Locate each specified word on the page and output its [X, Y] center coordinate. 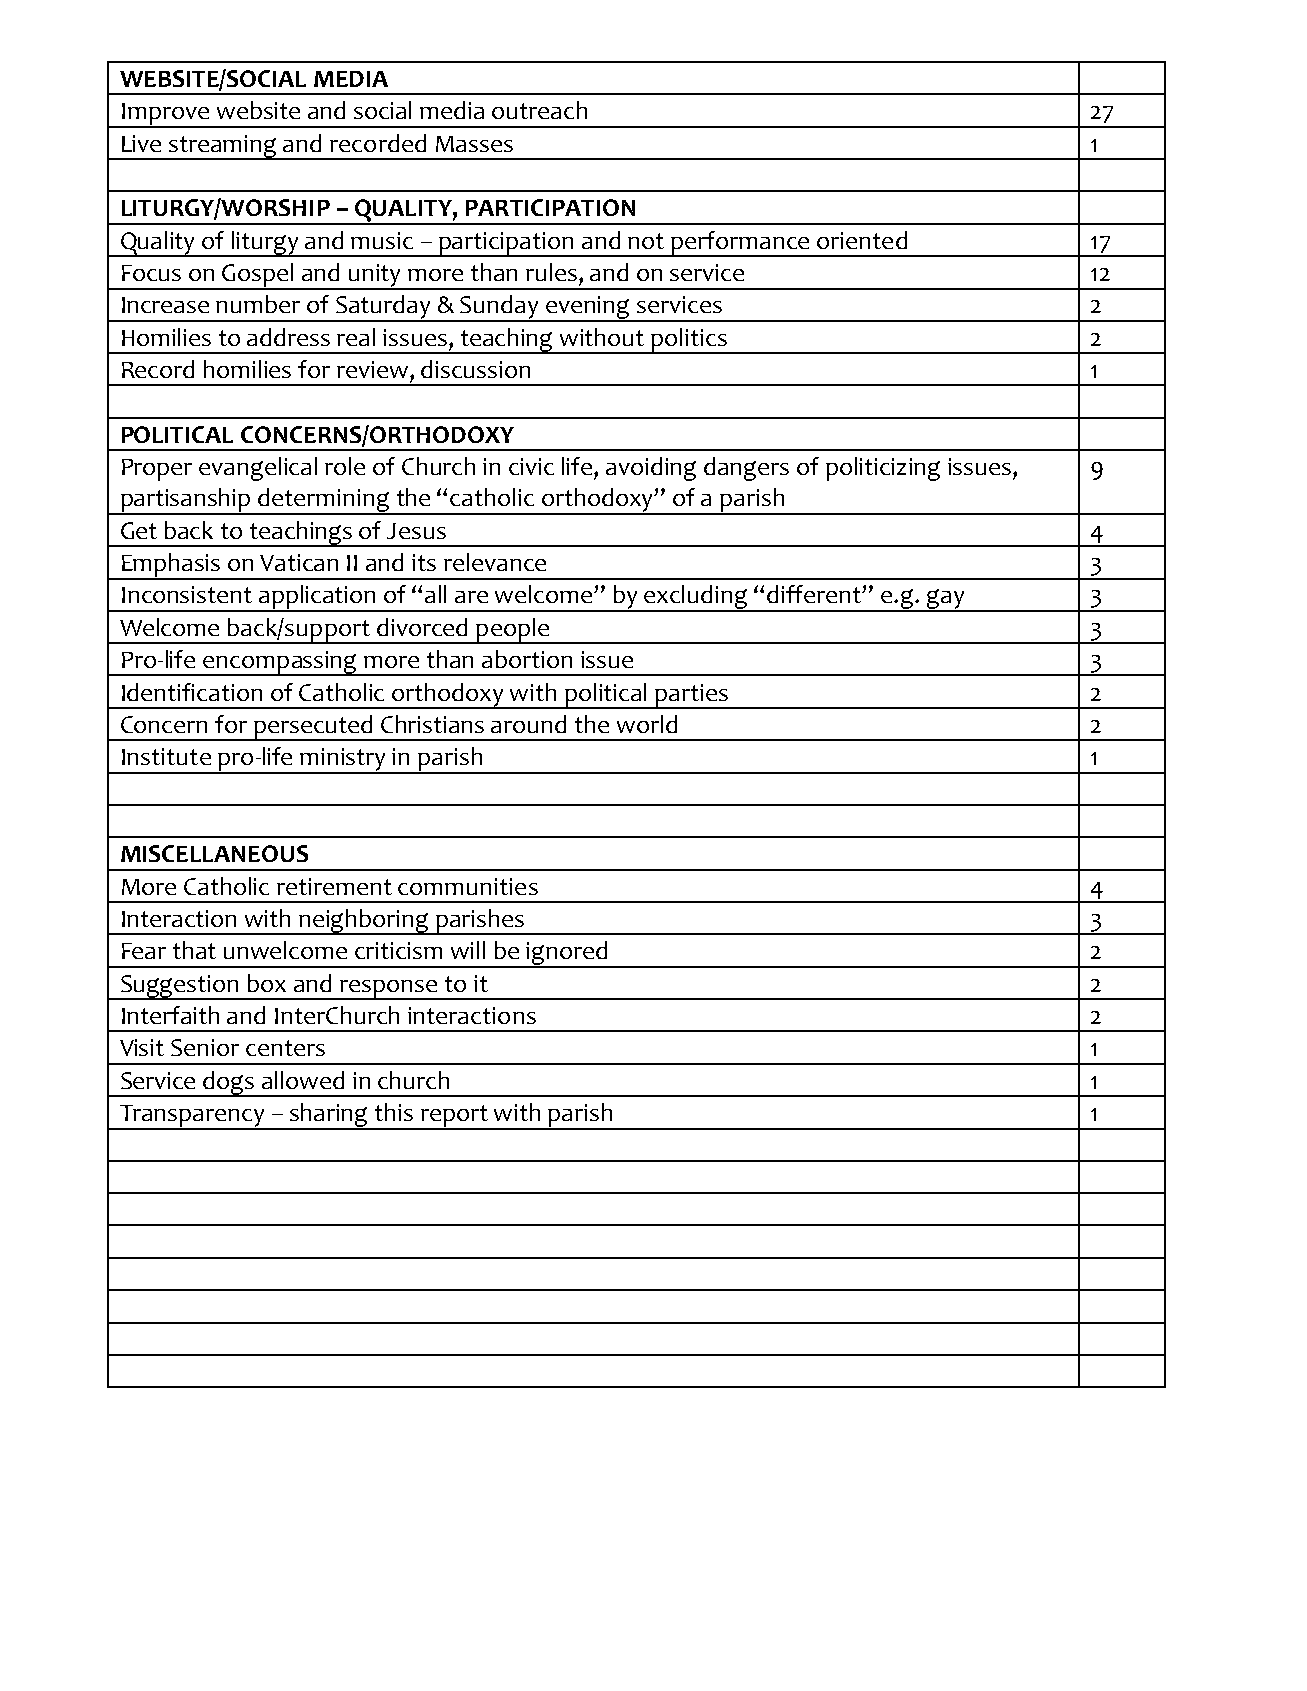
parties [691, 696]
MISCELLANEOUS [214, 853]
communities [468, 886]
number [258, 304]
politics [689, 341]
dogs [229, 1084]
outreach [539, 110]
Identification [192, 692]
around [528, 724]
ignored [567, 954]
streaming [223, 147]
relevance [495, 562]
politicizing [883, 469]
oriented [862, 240]
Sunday [500, 308]
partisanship [186, 501]
